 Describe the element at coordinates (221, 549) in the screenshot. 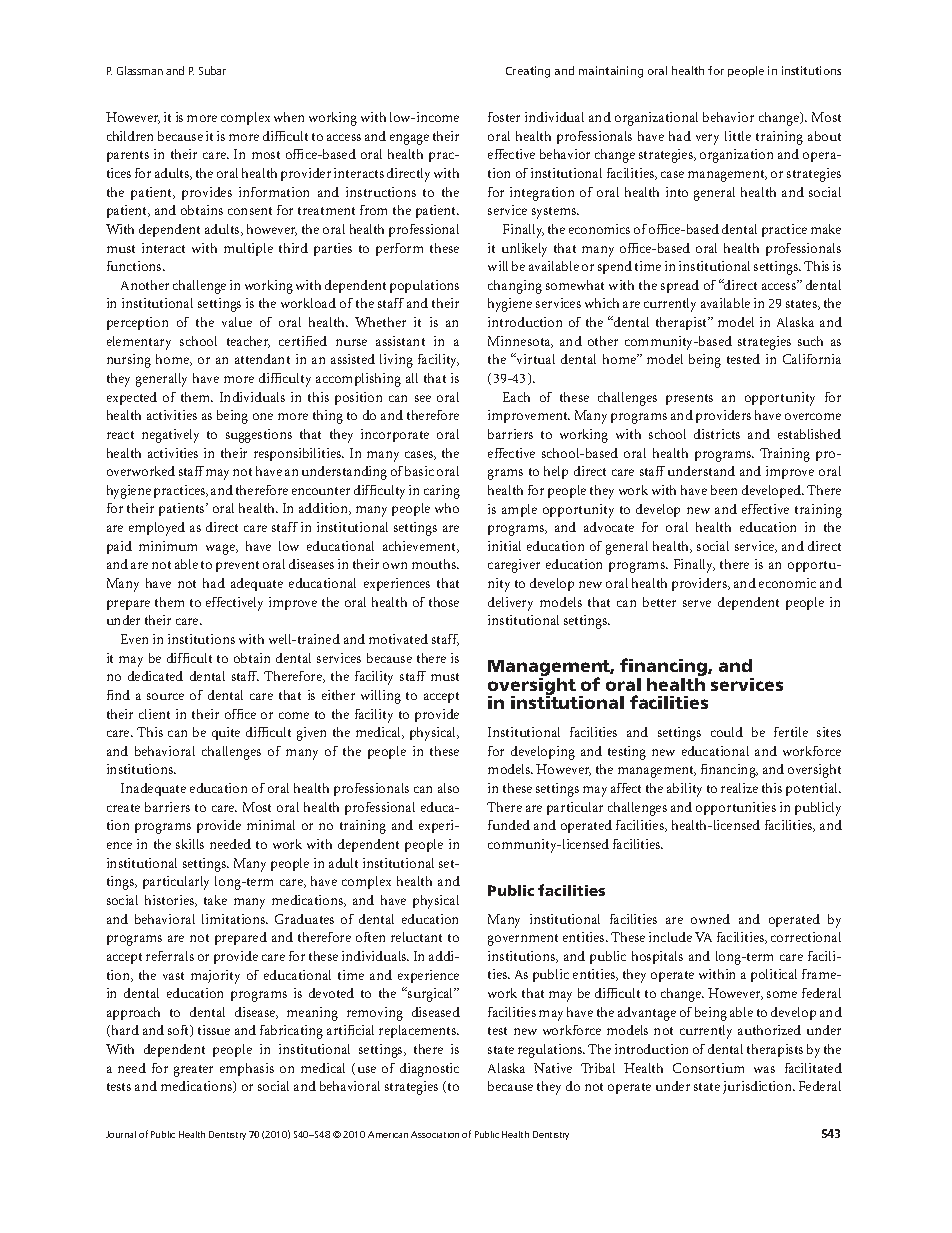

I see `wage` at that location.
